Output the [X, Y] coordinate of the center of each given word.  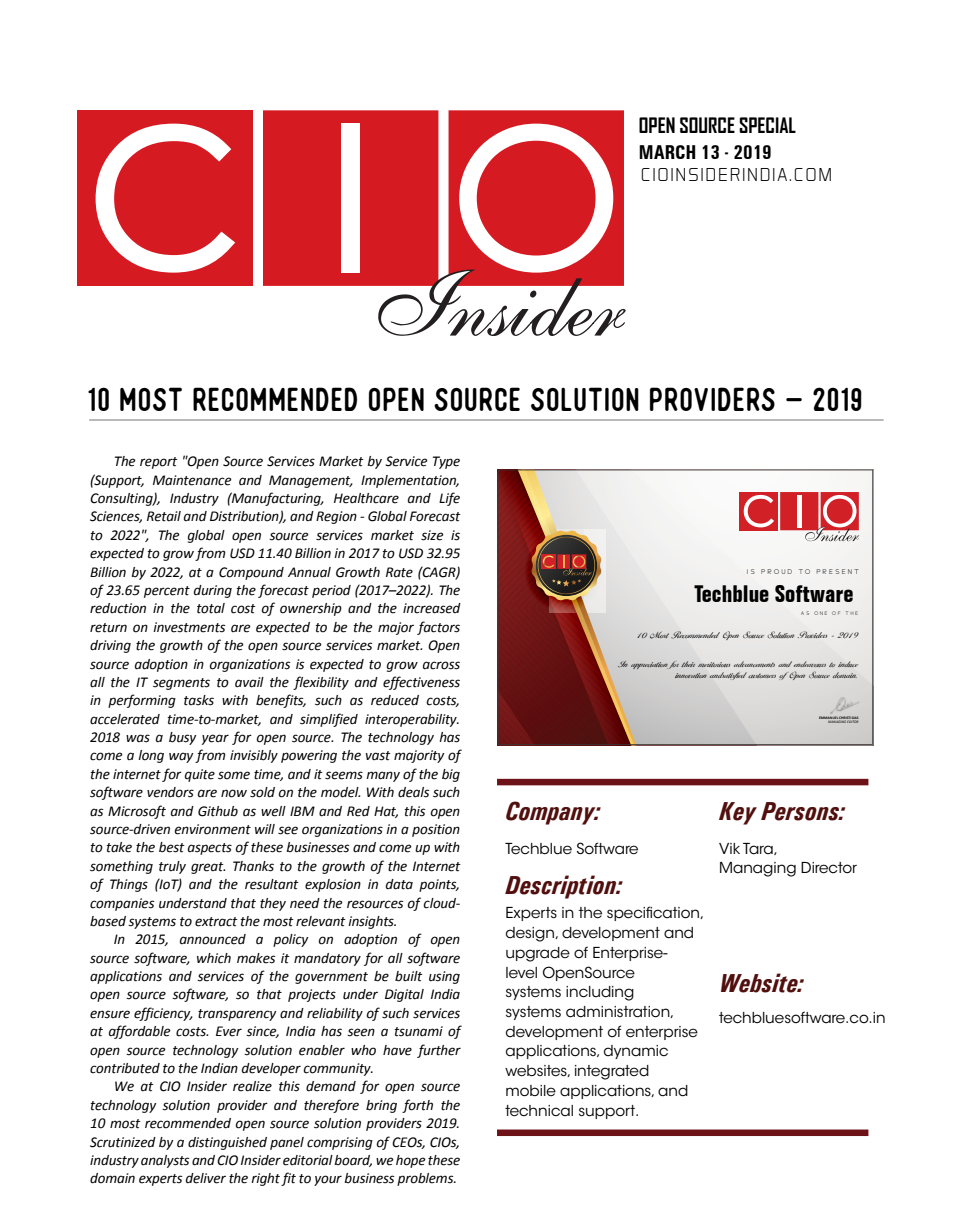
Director [829, 868]
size [432, 535]
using [444, 977]
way [181, 757]
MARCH [667, 152]
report [159, 463]
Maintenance [192, 480]
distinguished [227, 1143]
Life [449, 499]
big [451, 775]
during [213, 591]
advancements [754, 664]
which [214, 958]
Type [446, 462]
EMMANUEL [829, 719]
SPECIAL [767, 125]
